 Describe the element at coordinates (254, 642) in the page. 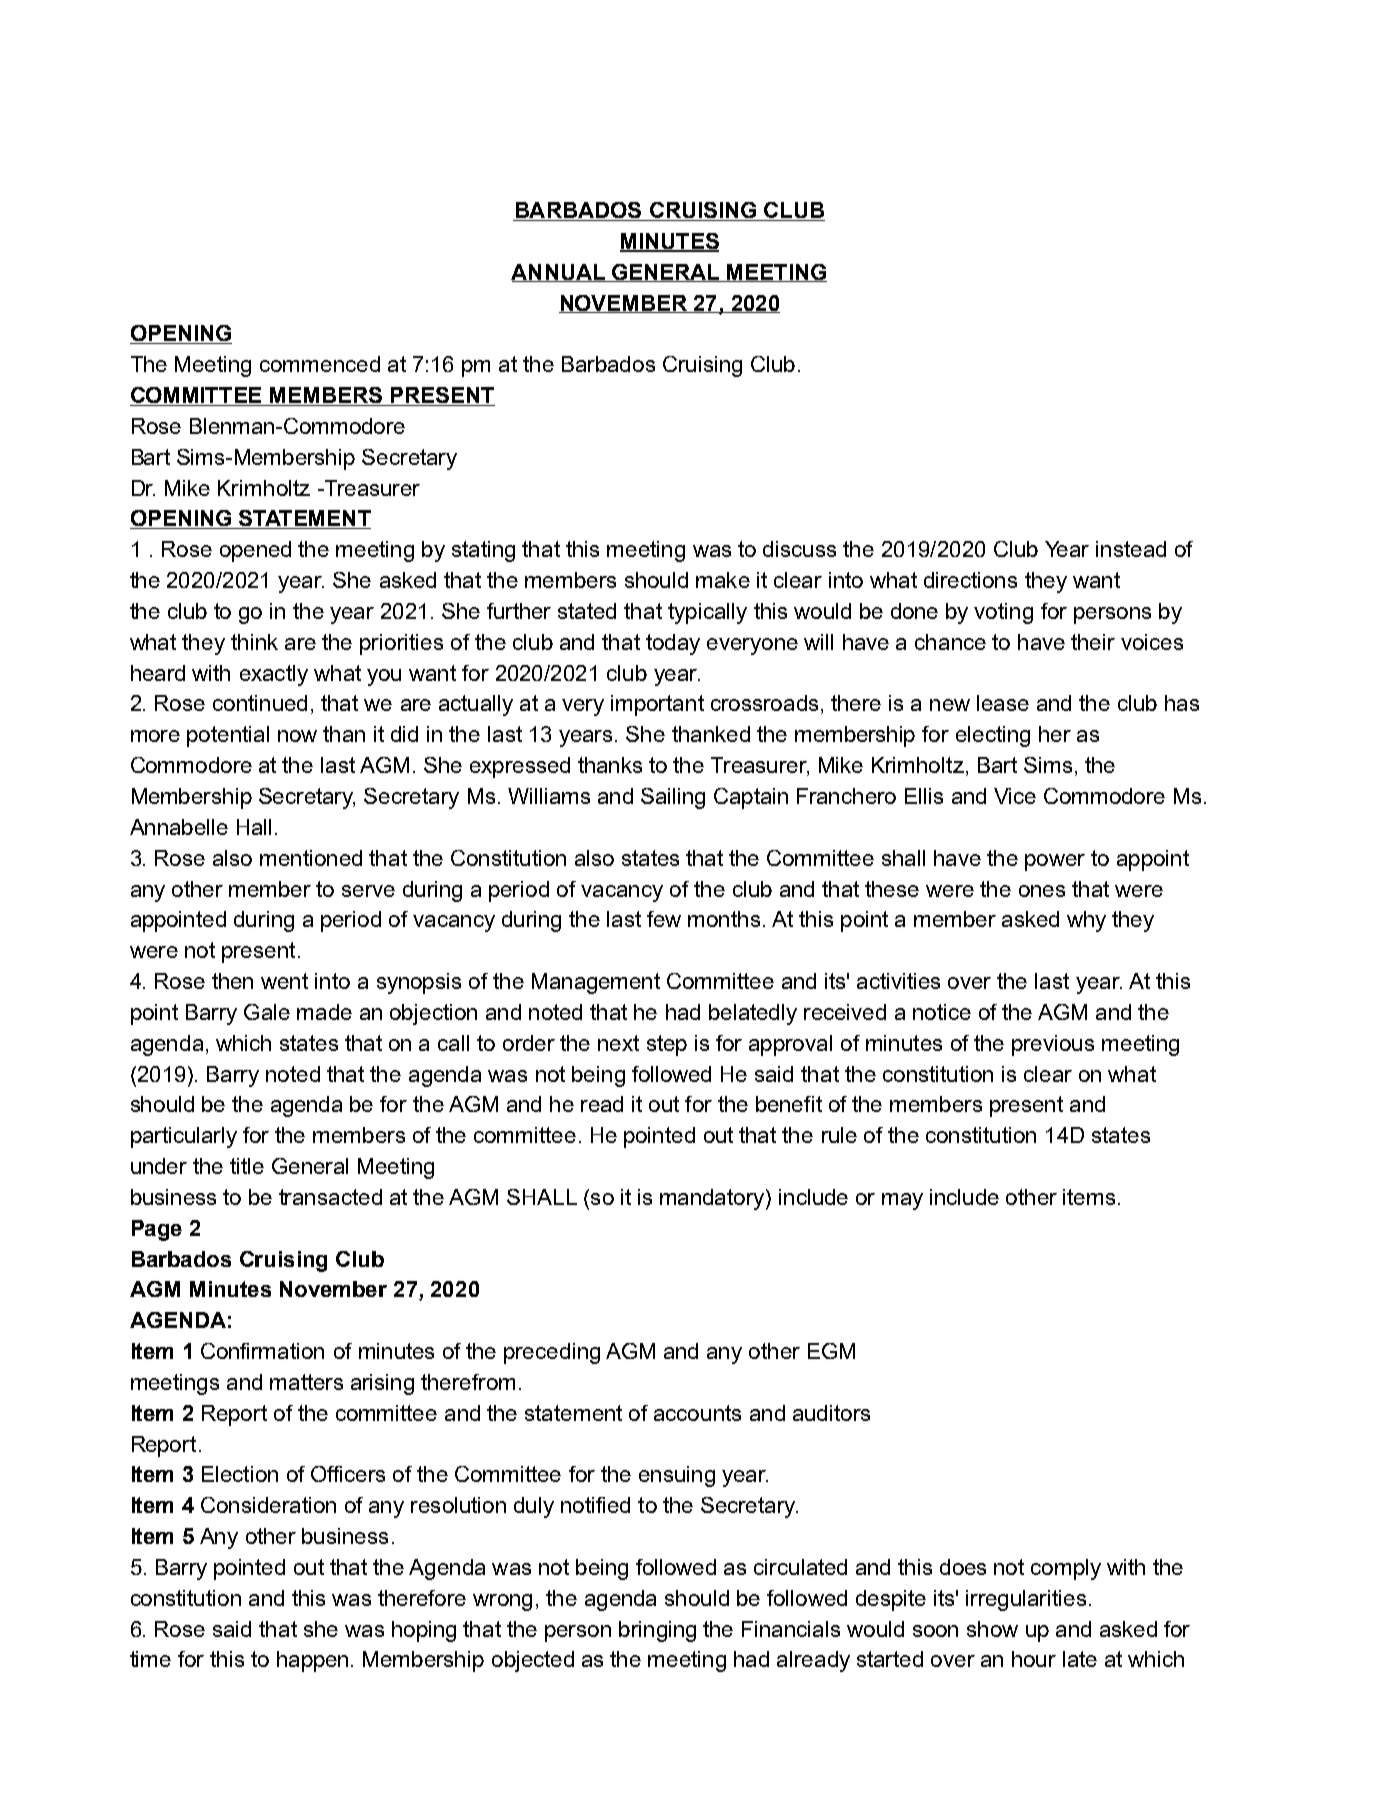

I see `think` at that location.
